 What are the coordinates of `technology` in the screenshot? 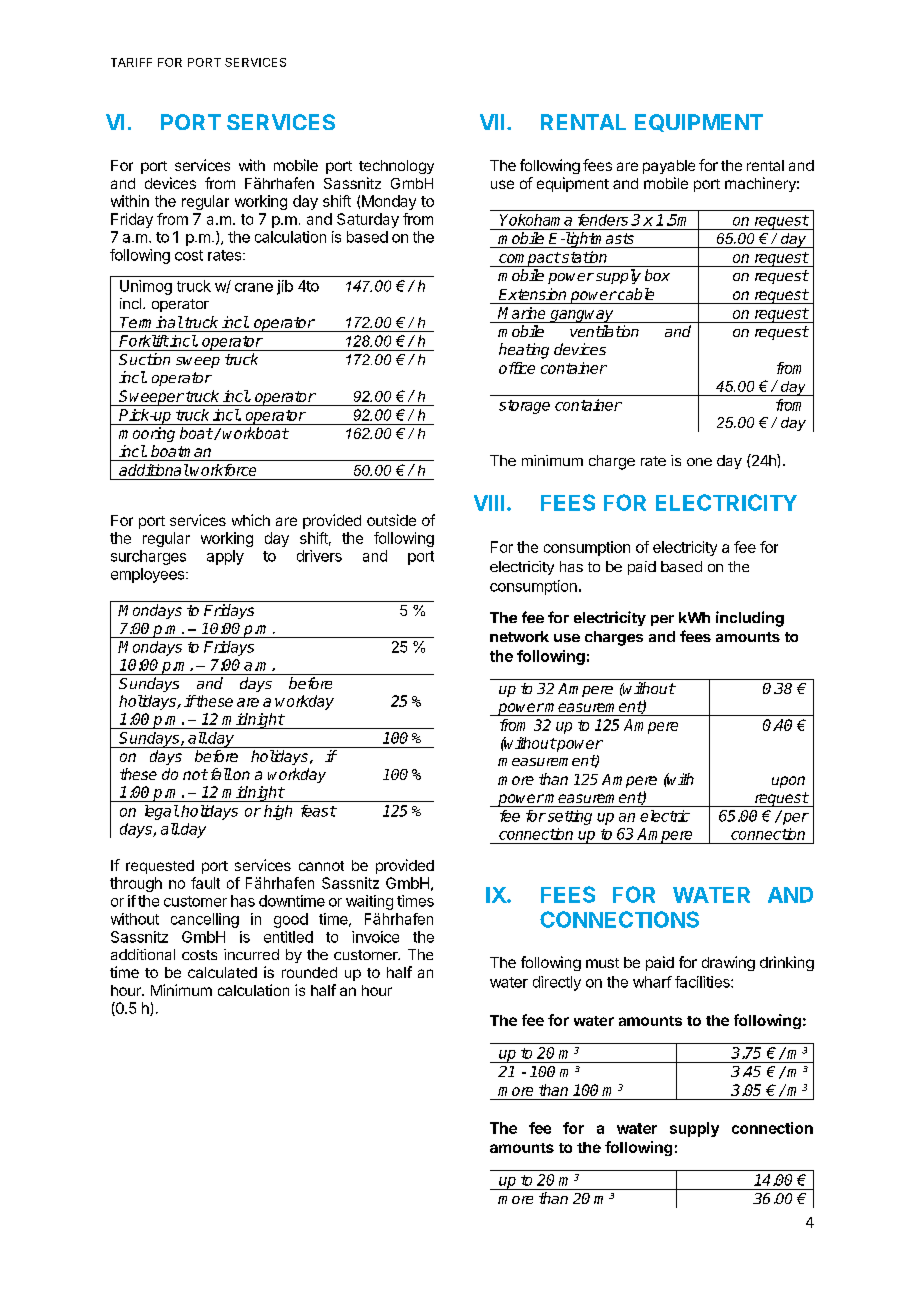 It's located at (396, 167).
